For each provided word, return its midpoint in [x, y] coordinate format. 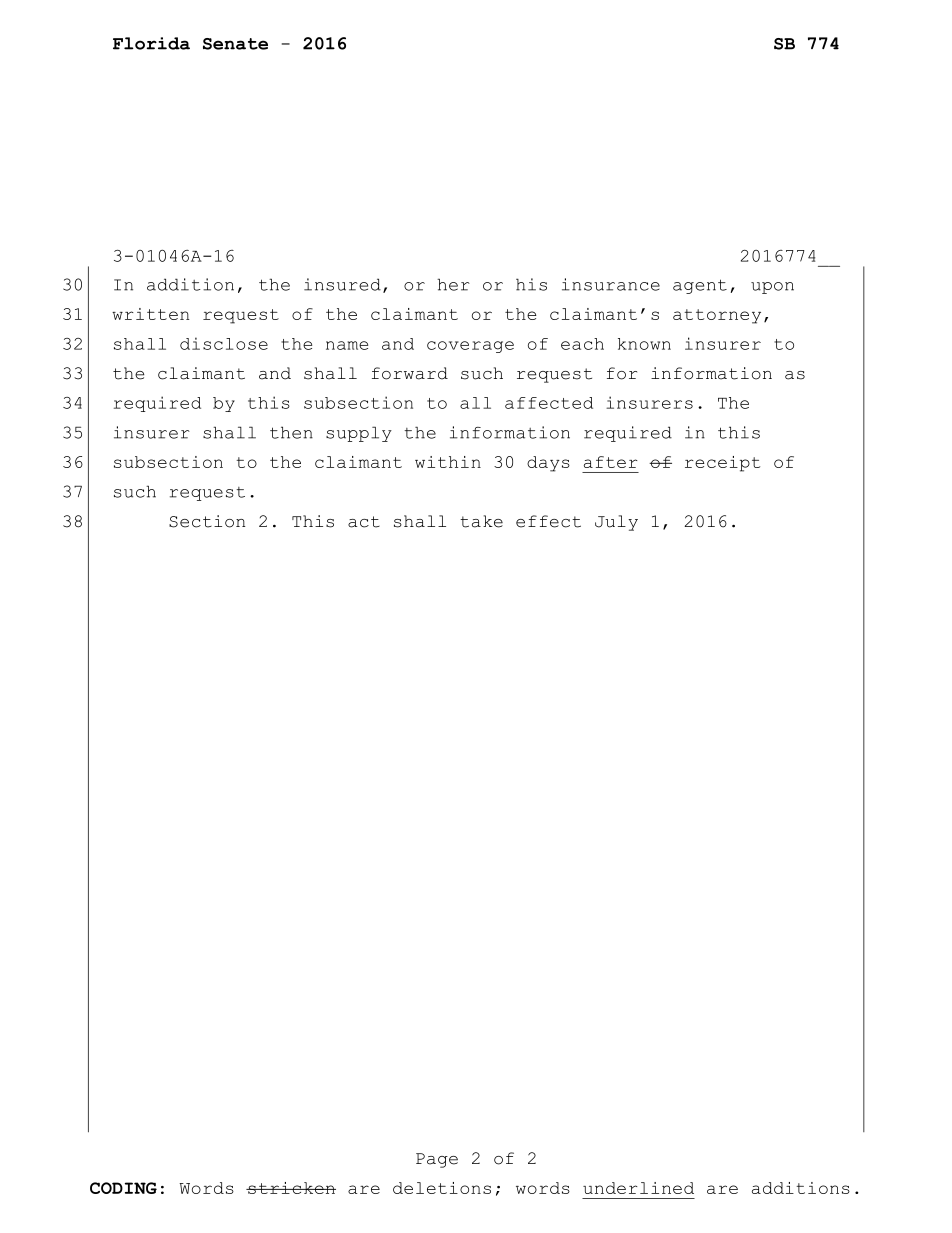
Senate [235, 44]
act [364, 522]
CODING [123, 1188]
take [481, 521]
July [616, 523]
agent [700, 286]
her [453, 284]
